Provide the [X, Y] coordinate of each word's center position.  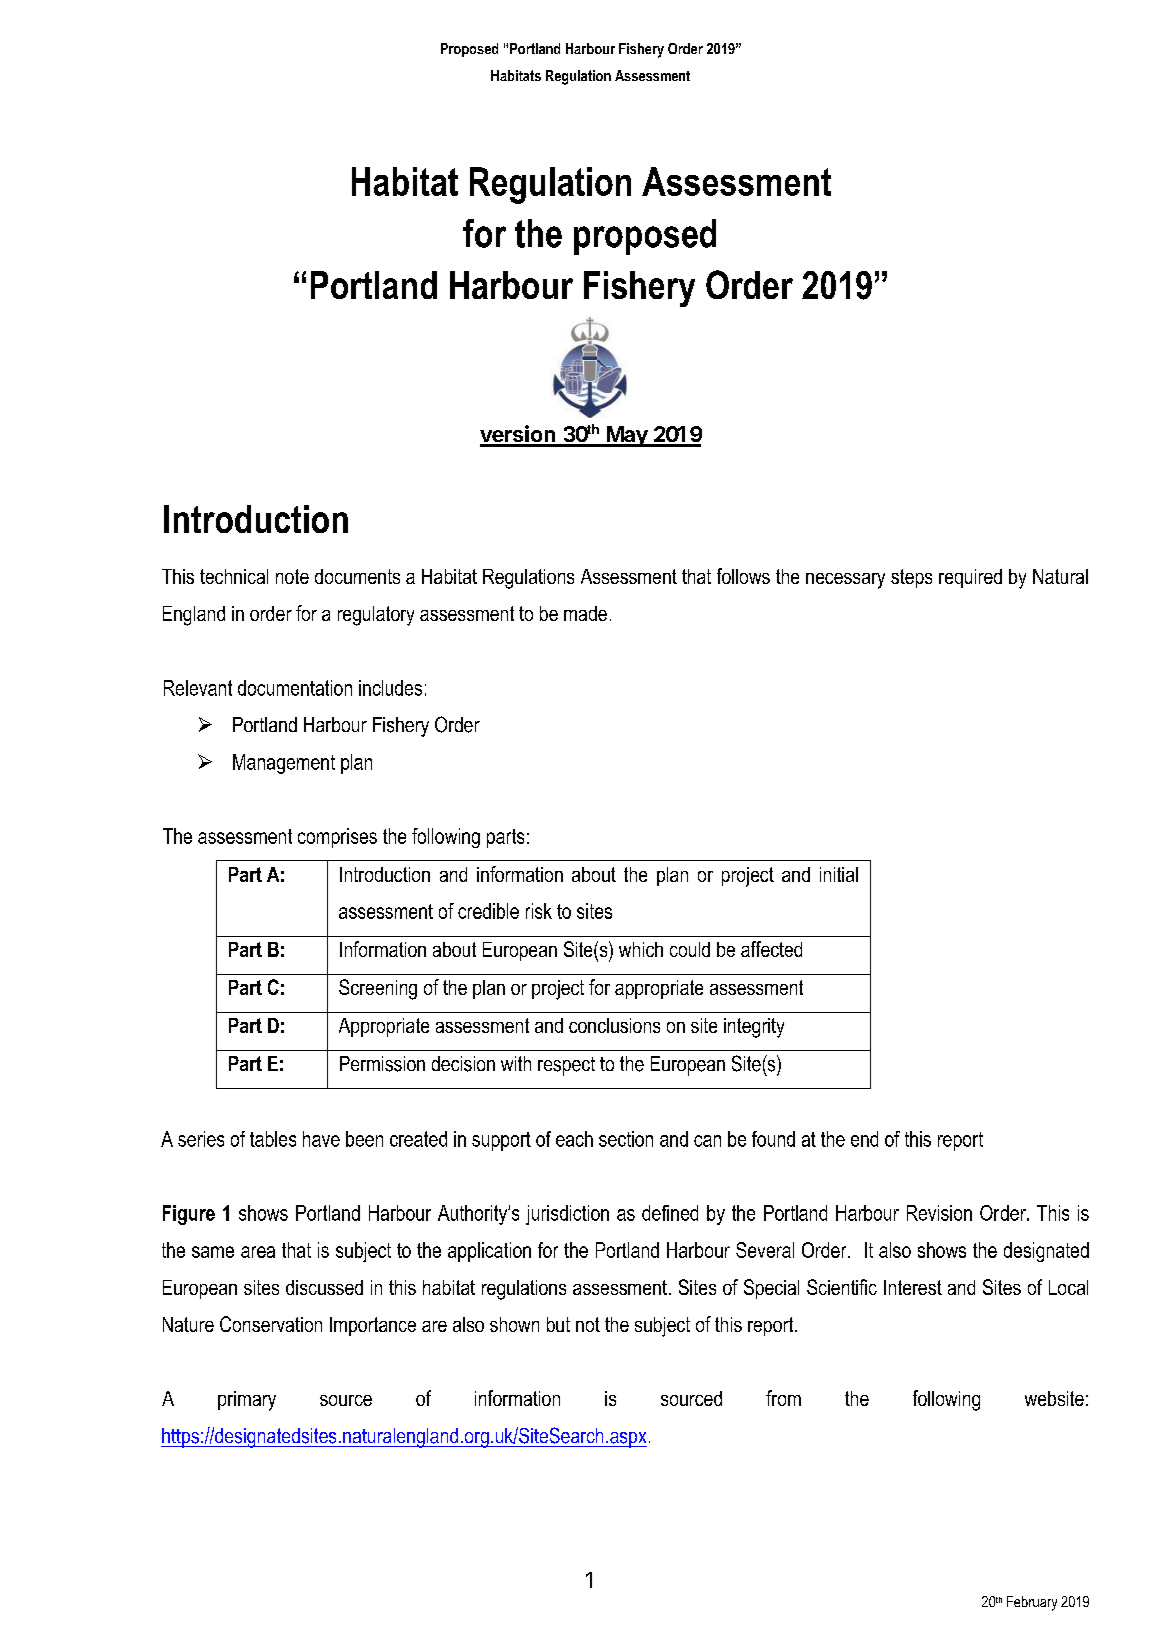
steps [911, 578]
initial [839, 874]
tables [273, 1139]
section [626, 1139]
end [864, 1139]
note [292, 576]
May [627, 436]
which [641, 949]
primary [247, 1401]
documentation [295, 688]
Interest [913, 1287]
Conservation [271, 1324]
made [585, 613]
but [558, 1324]
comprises [337, 838]
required [970, 578]
